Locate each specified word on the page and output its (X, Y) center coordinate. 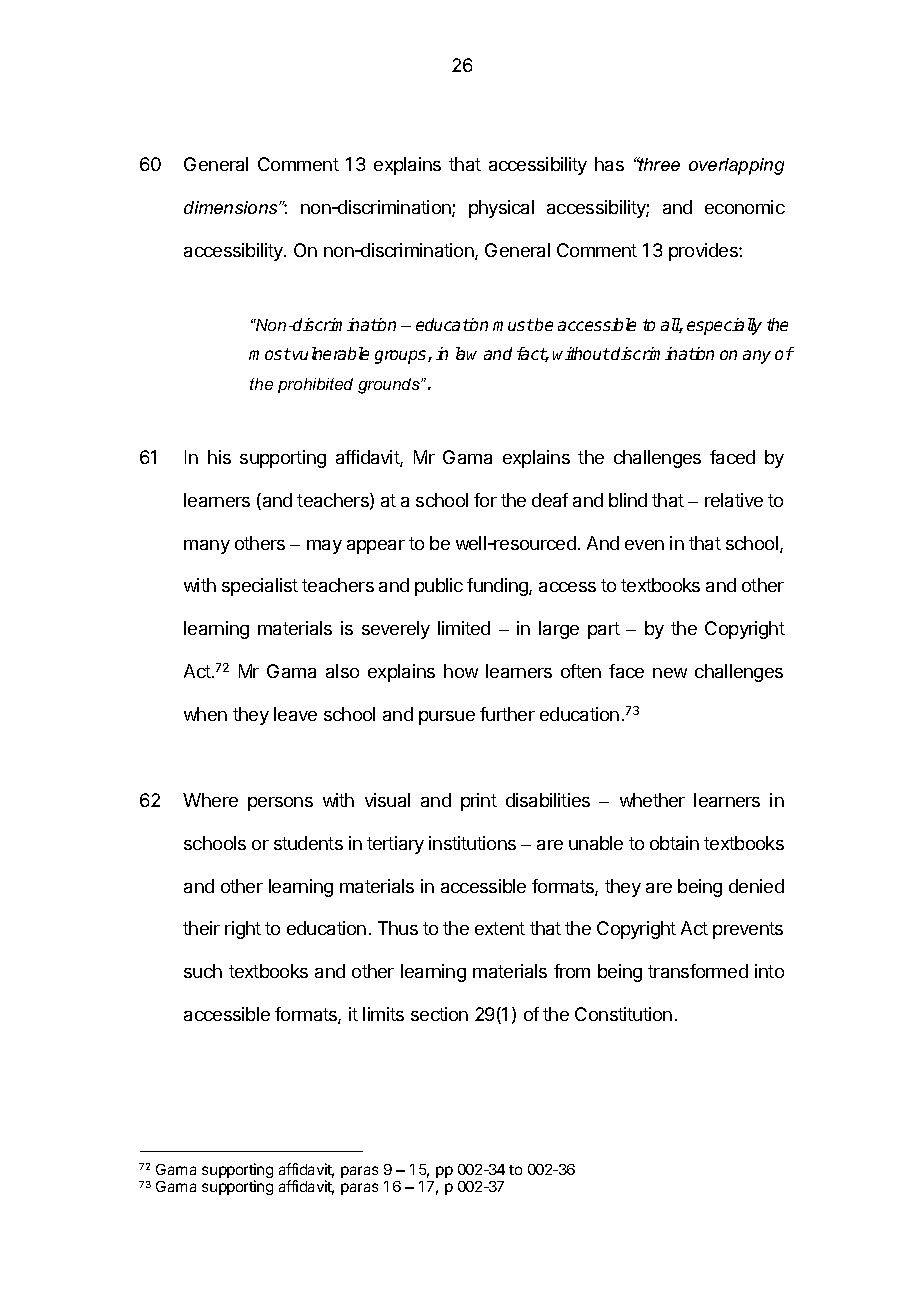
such (203, 971)
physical (501, 209)
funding (498, 587)
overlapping (736, 166)
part (604, 630)
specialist (260, 587)
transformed (698, 971)
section (439, 1014)
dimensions (232, 207)
